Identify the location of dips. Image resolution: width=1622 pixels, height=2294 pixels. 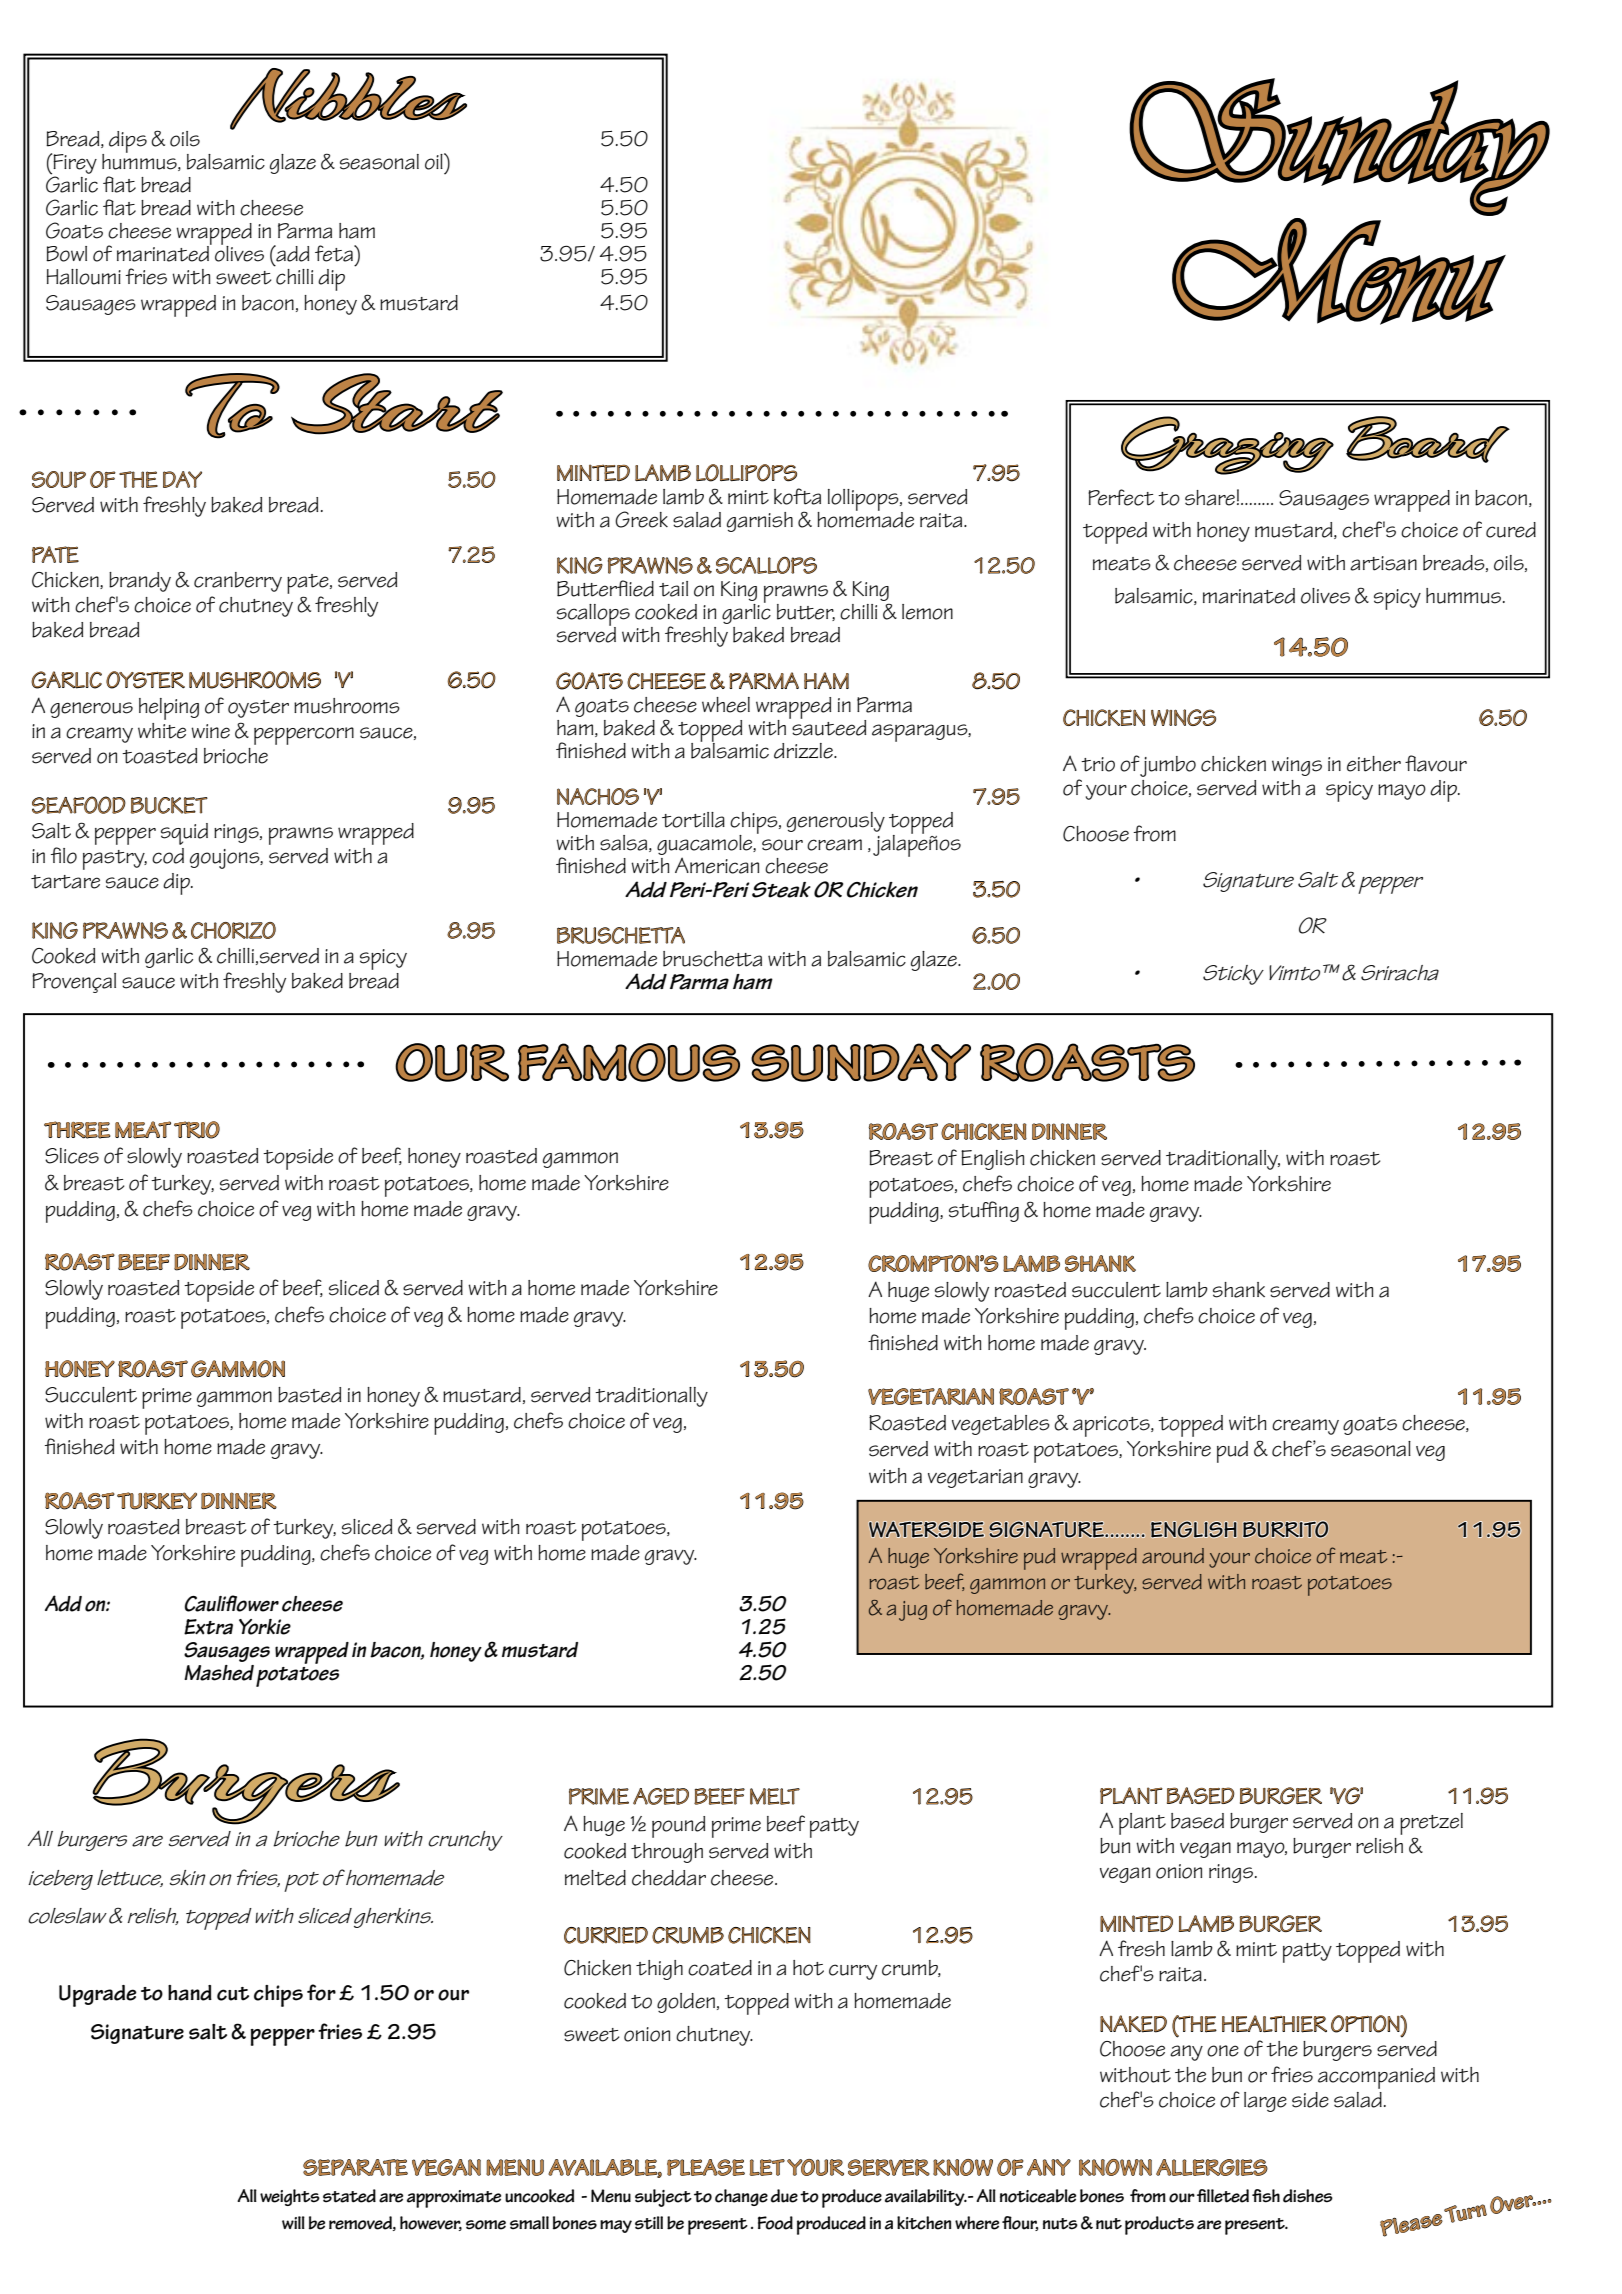
(128, 142).
